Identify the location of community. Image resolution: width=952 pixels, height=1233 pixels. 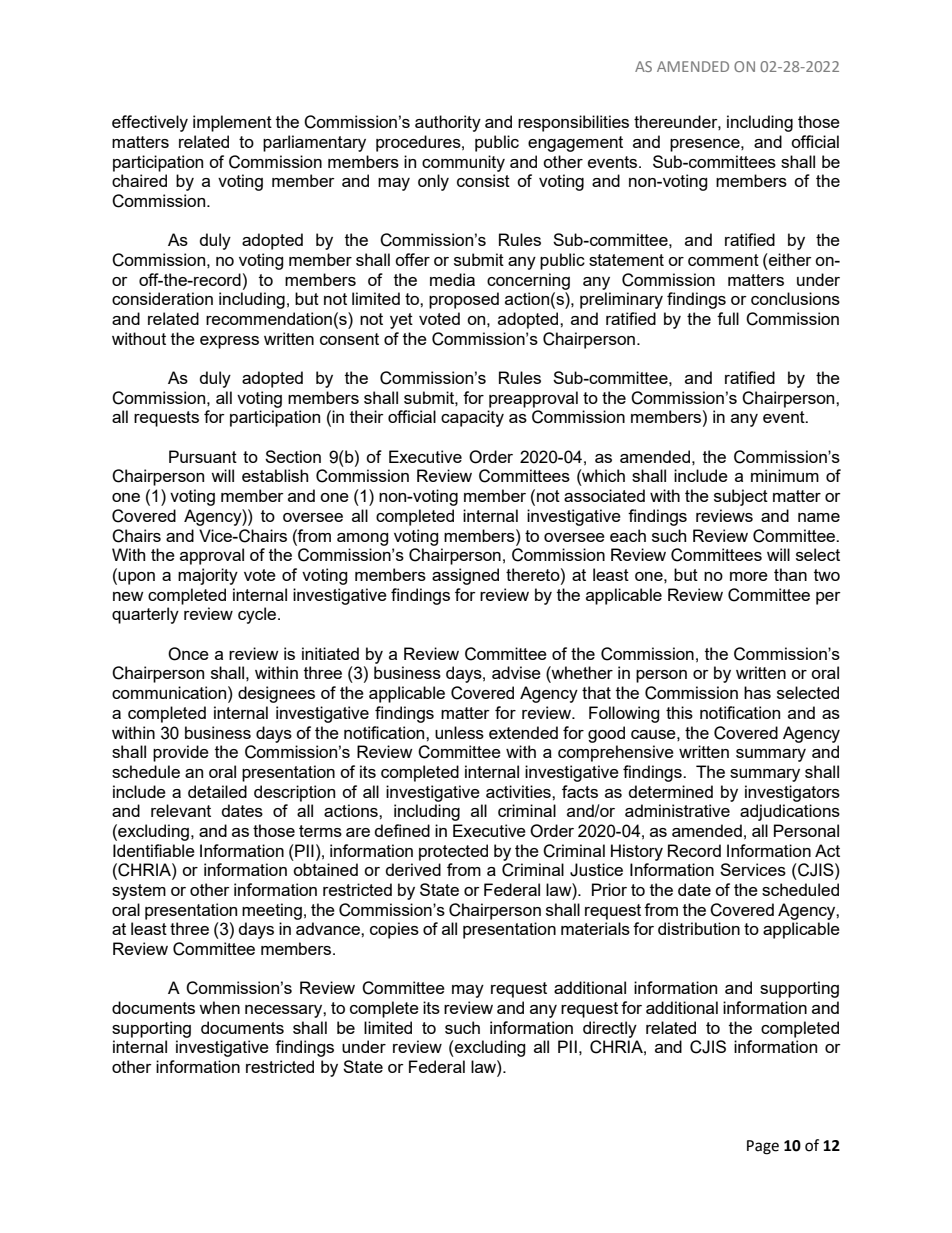
(463, 163).
